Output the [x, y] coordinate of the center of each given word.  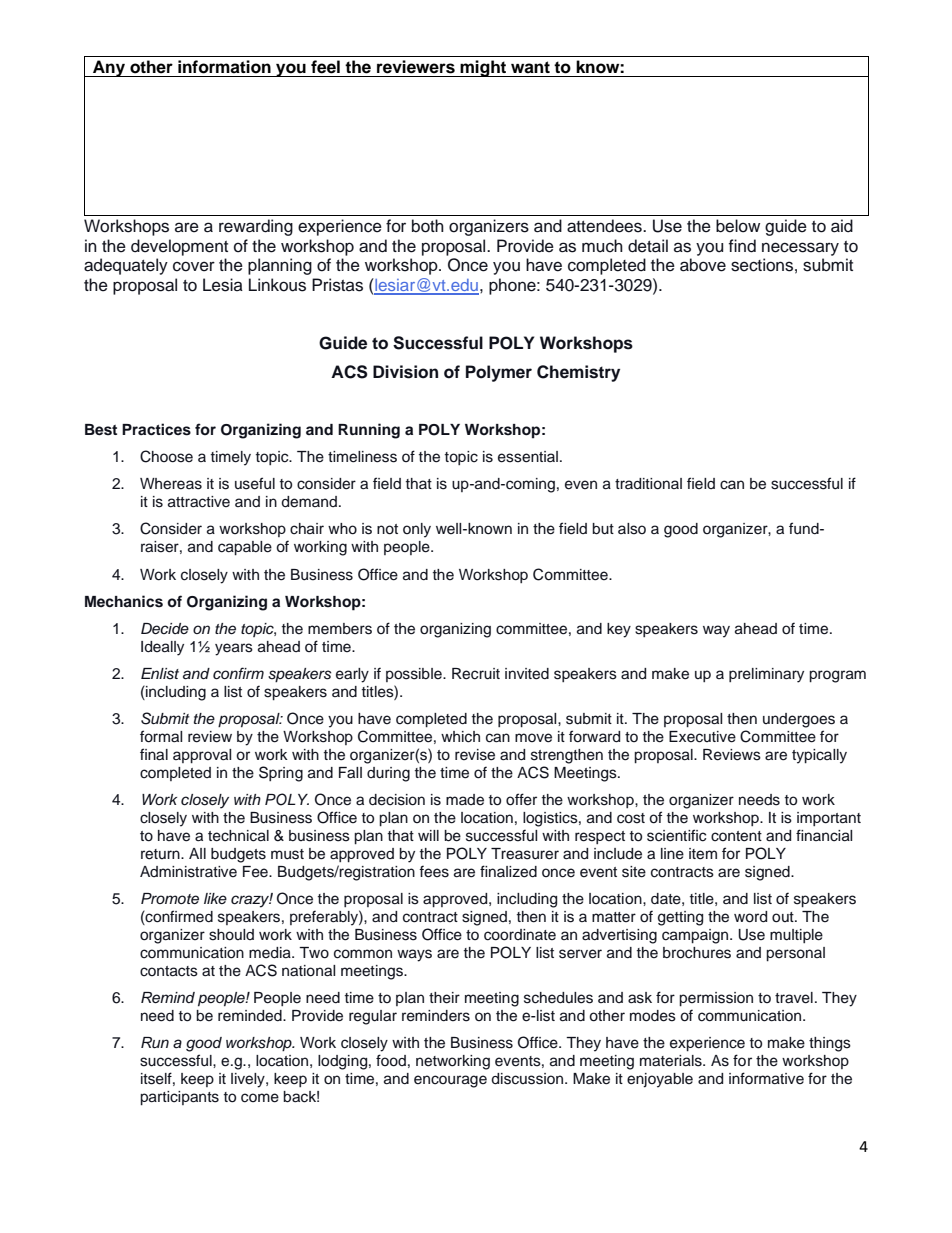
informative [766, 1078]
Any [109, 68]
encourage [450, 1081]
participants [179, 1098]
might [483, 68]
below [738, 226]
